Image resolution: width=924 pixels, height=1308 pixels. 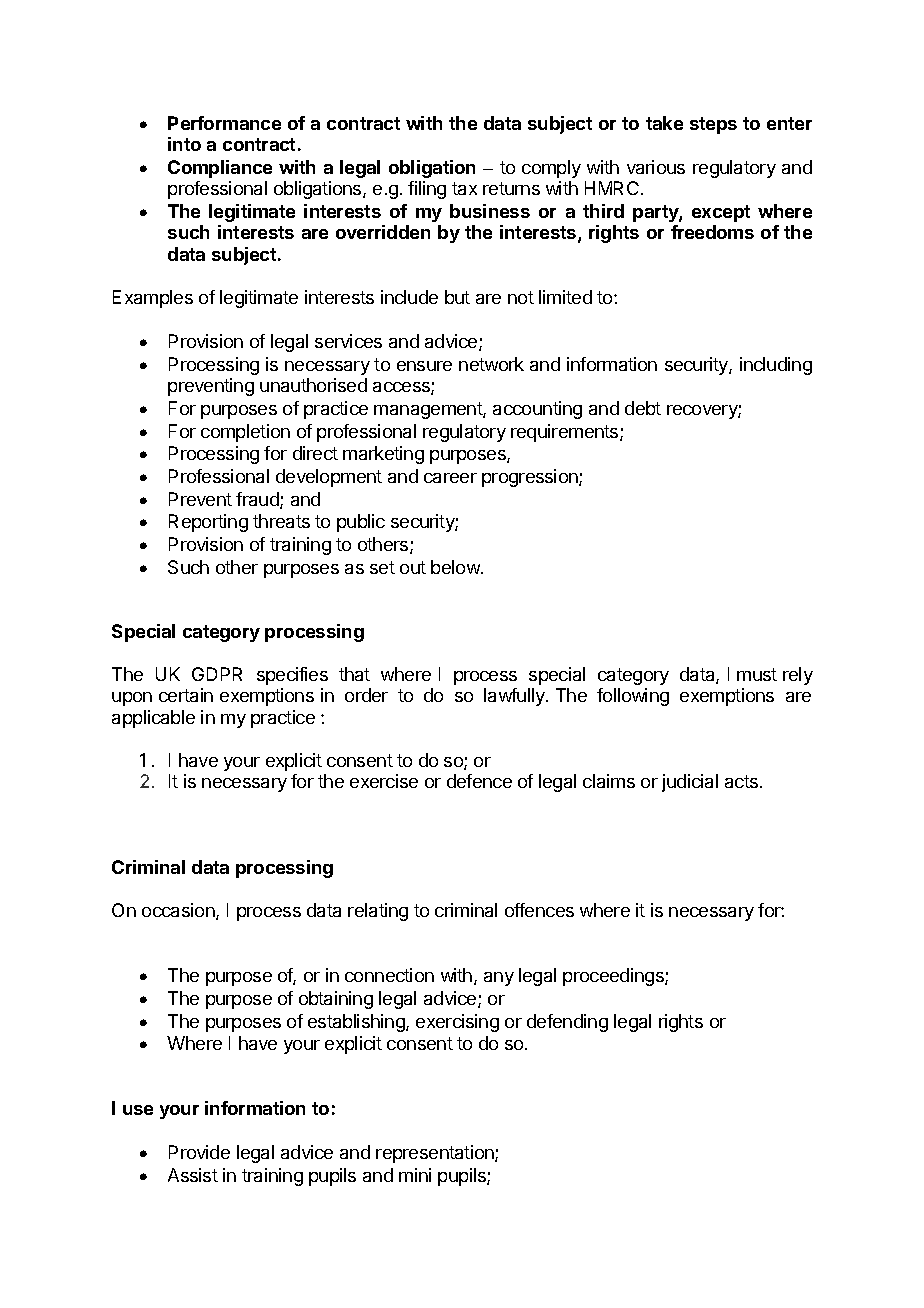 I want to click on steps, so click(x=713, y=125).
